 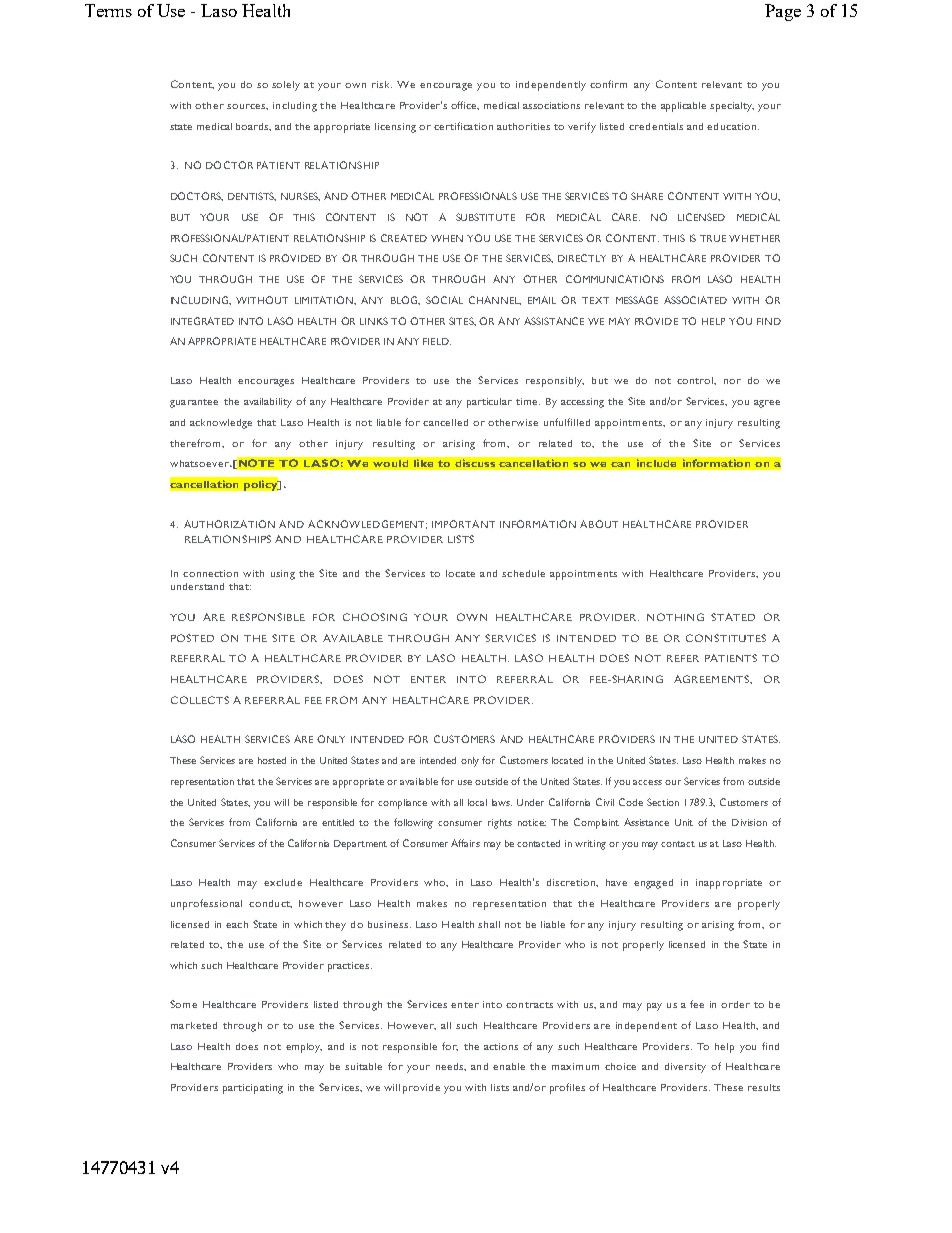 What do you see at coordinates (202, 321) in the screenshot?
I see `INTEGRATED` at bounding box center [202, 321].
